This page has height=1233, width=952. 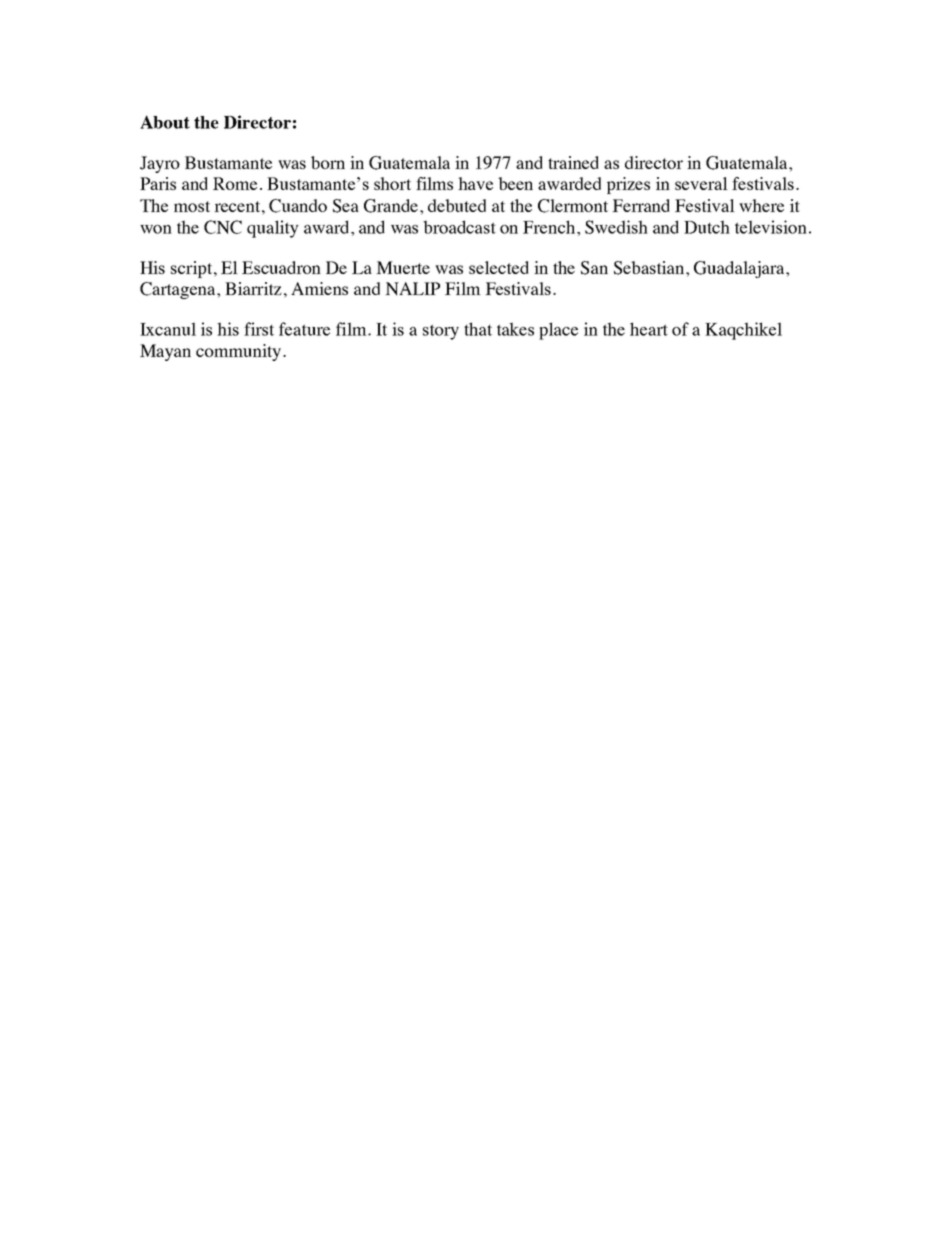 What do you see at coordinates (193, 269) in the page?
I see `script` at bounding box center [193, 269].
